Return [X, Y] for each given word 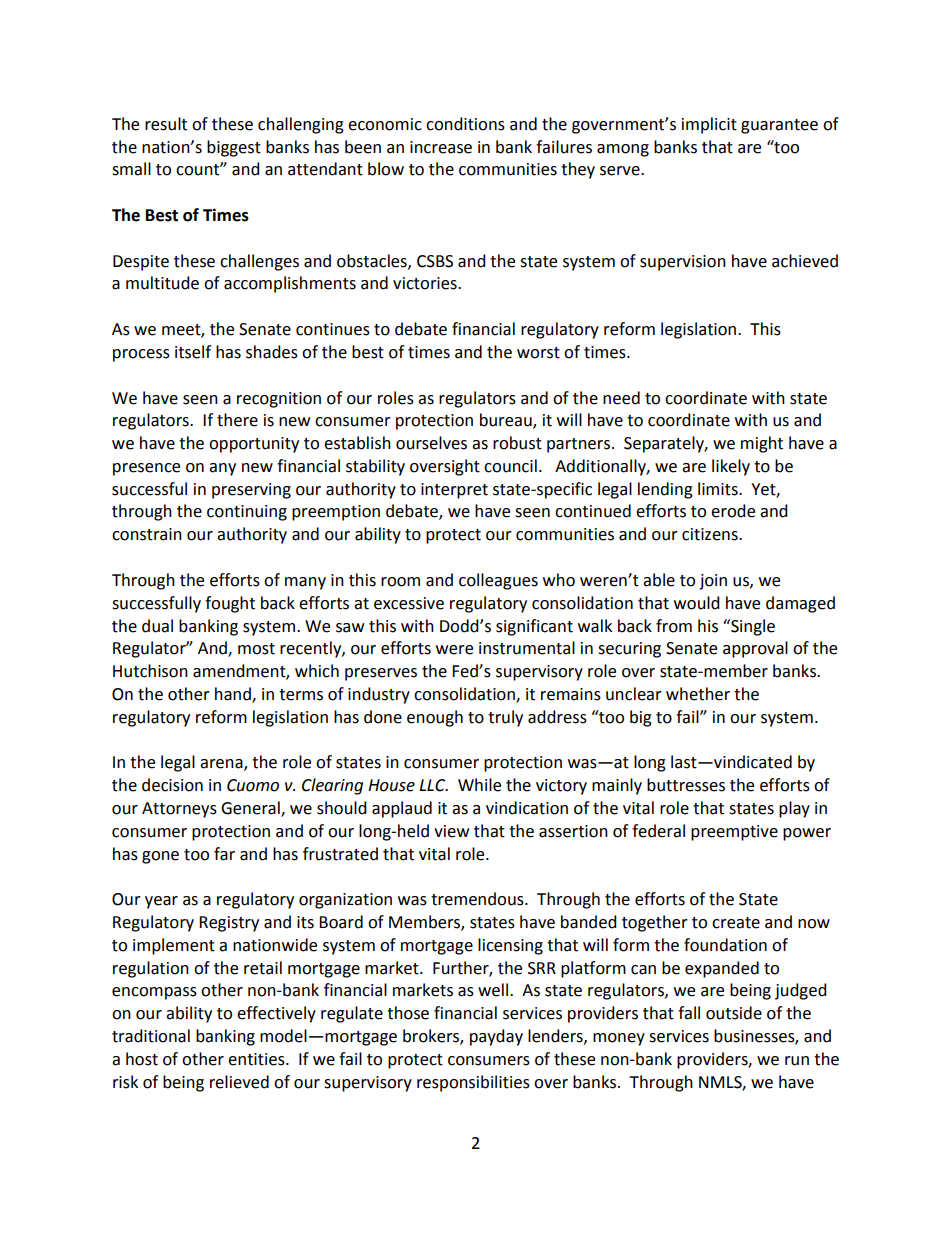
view [451, 831]
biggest [234, 148]
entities [257, 1059]
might [762, 444]
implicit [709, 125]
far [224, 854]
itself [193, 352]
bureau [507, 421]
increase [441, 147]
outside [734, 1013]
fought [230, 604]
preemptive [734, 833]
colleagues [498, 581]
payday [496, 1037]
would [697, 603]
